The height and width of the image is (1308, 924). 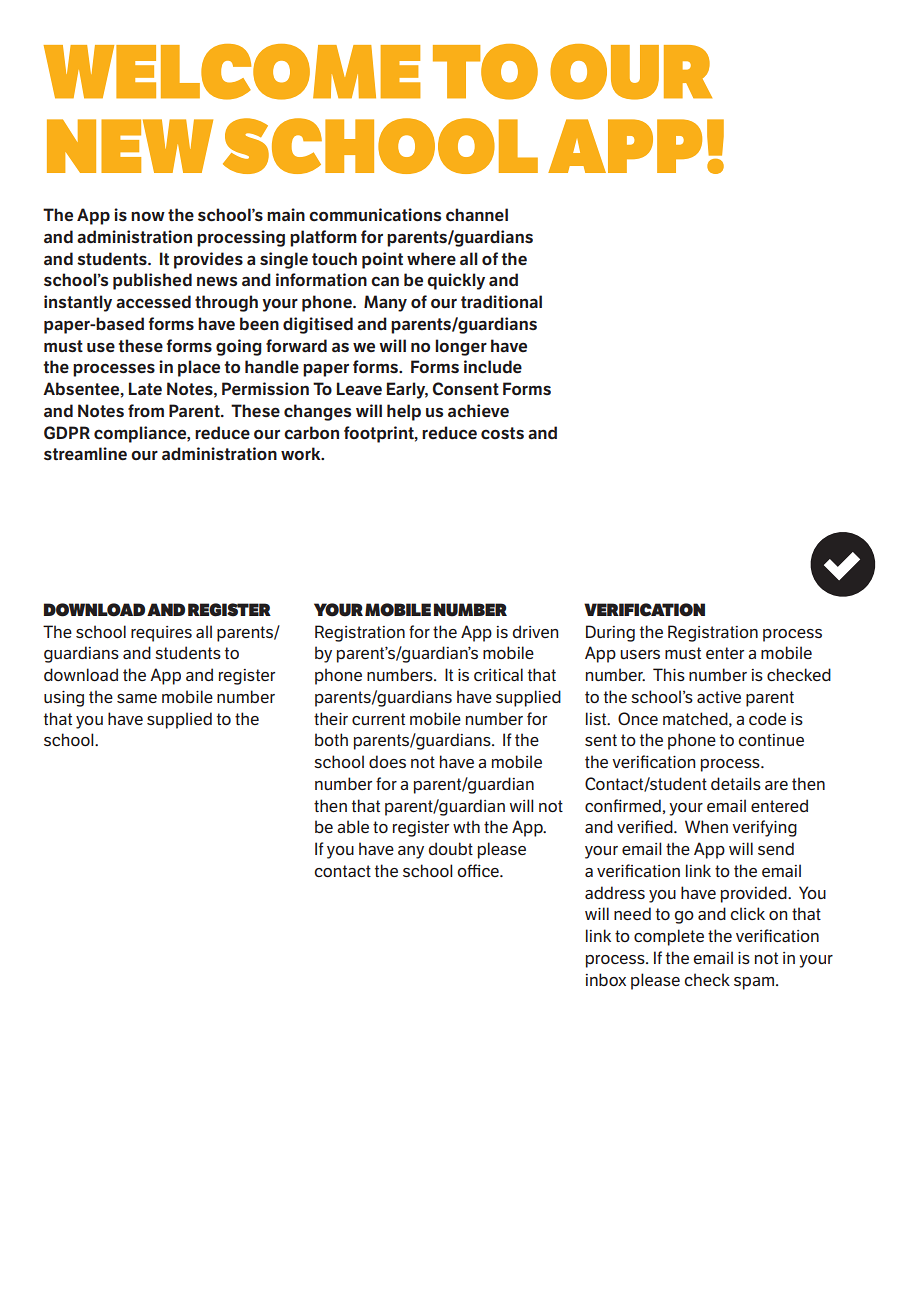 What do you see at coordinates (640, 654) in the image?
I see `users` at bounding box center [640, 654].
